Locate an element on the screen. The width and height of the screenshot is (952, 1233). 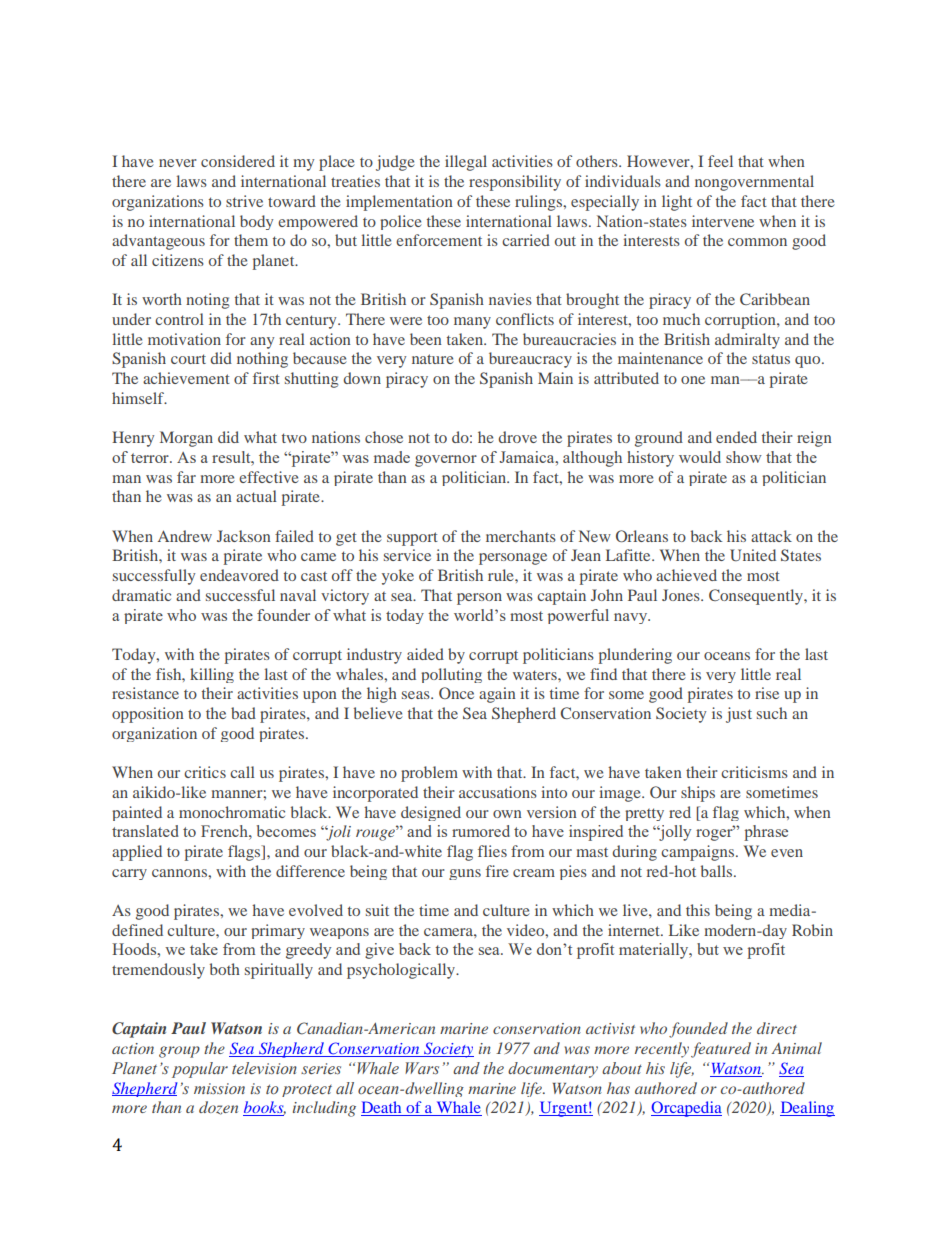
mission is located at coordinates (219, 1088).
